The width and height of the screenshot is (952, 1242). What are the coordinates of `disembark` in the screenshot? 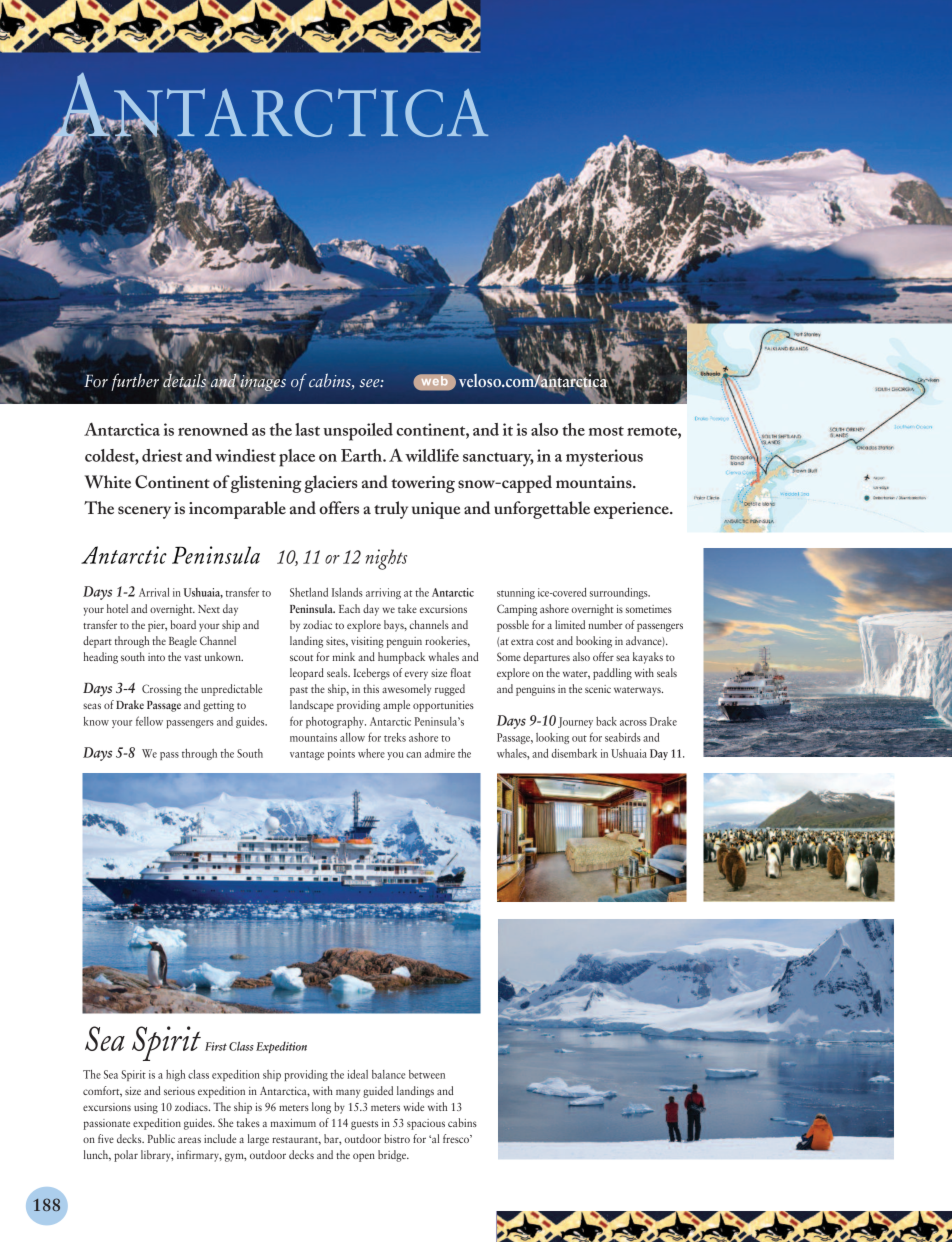 It's located at (574, 753).
